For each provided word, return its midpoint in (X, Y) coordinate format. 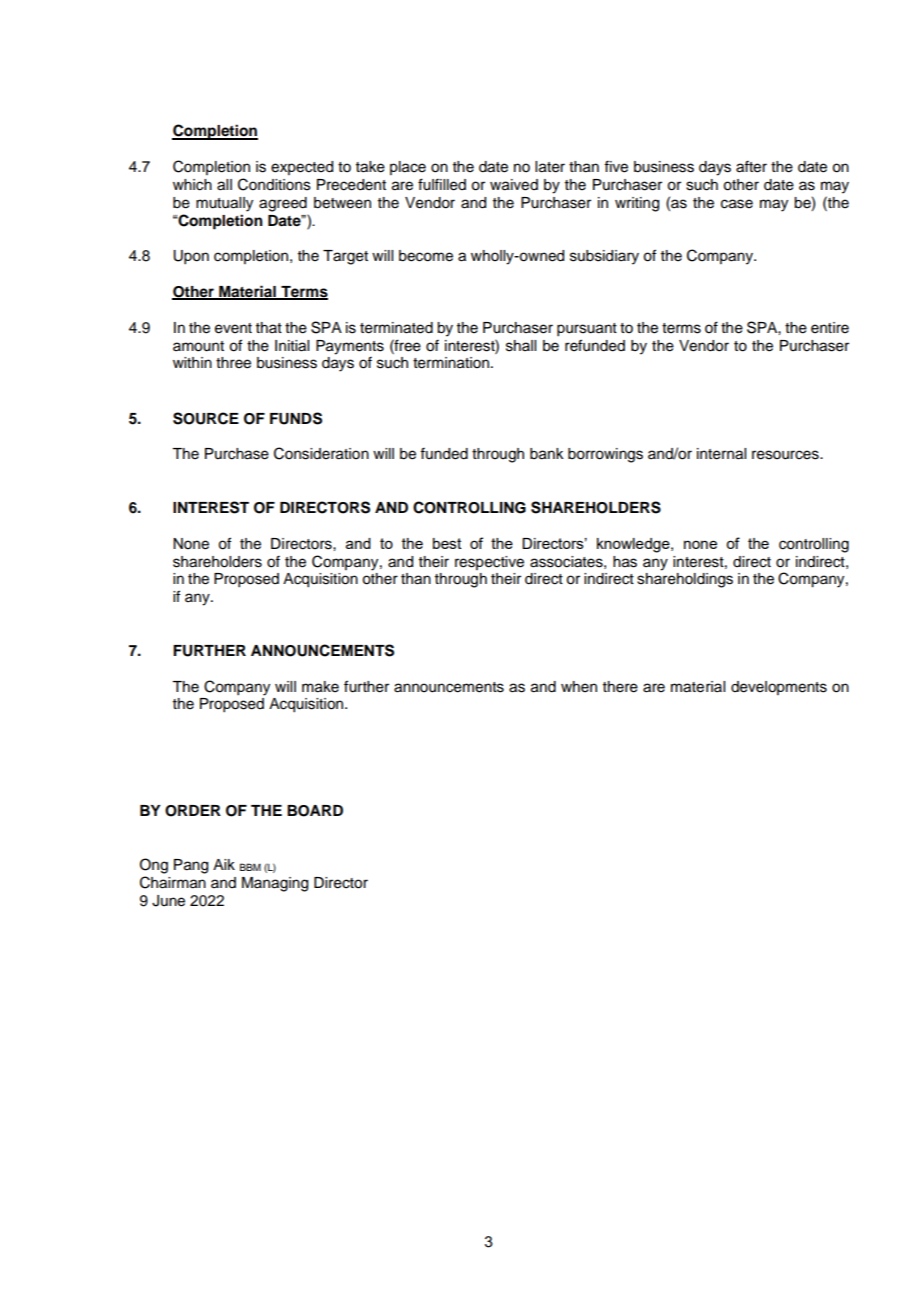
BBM (250, 867)
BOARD (315, 811)
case (737, 204)
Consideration (321, 453)
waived (514, 185)
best (447, 543)
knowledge (634, 545)
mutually (224, 204)
